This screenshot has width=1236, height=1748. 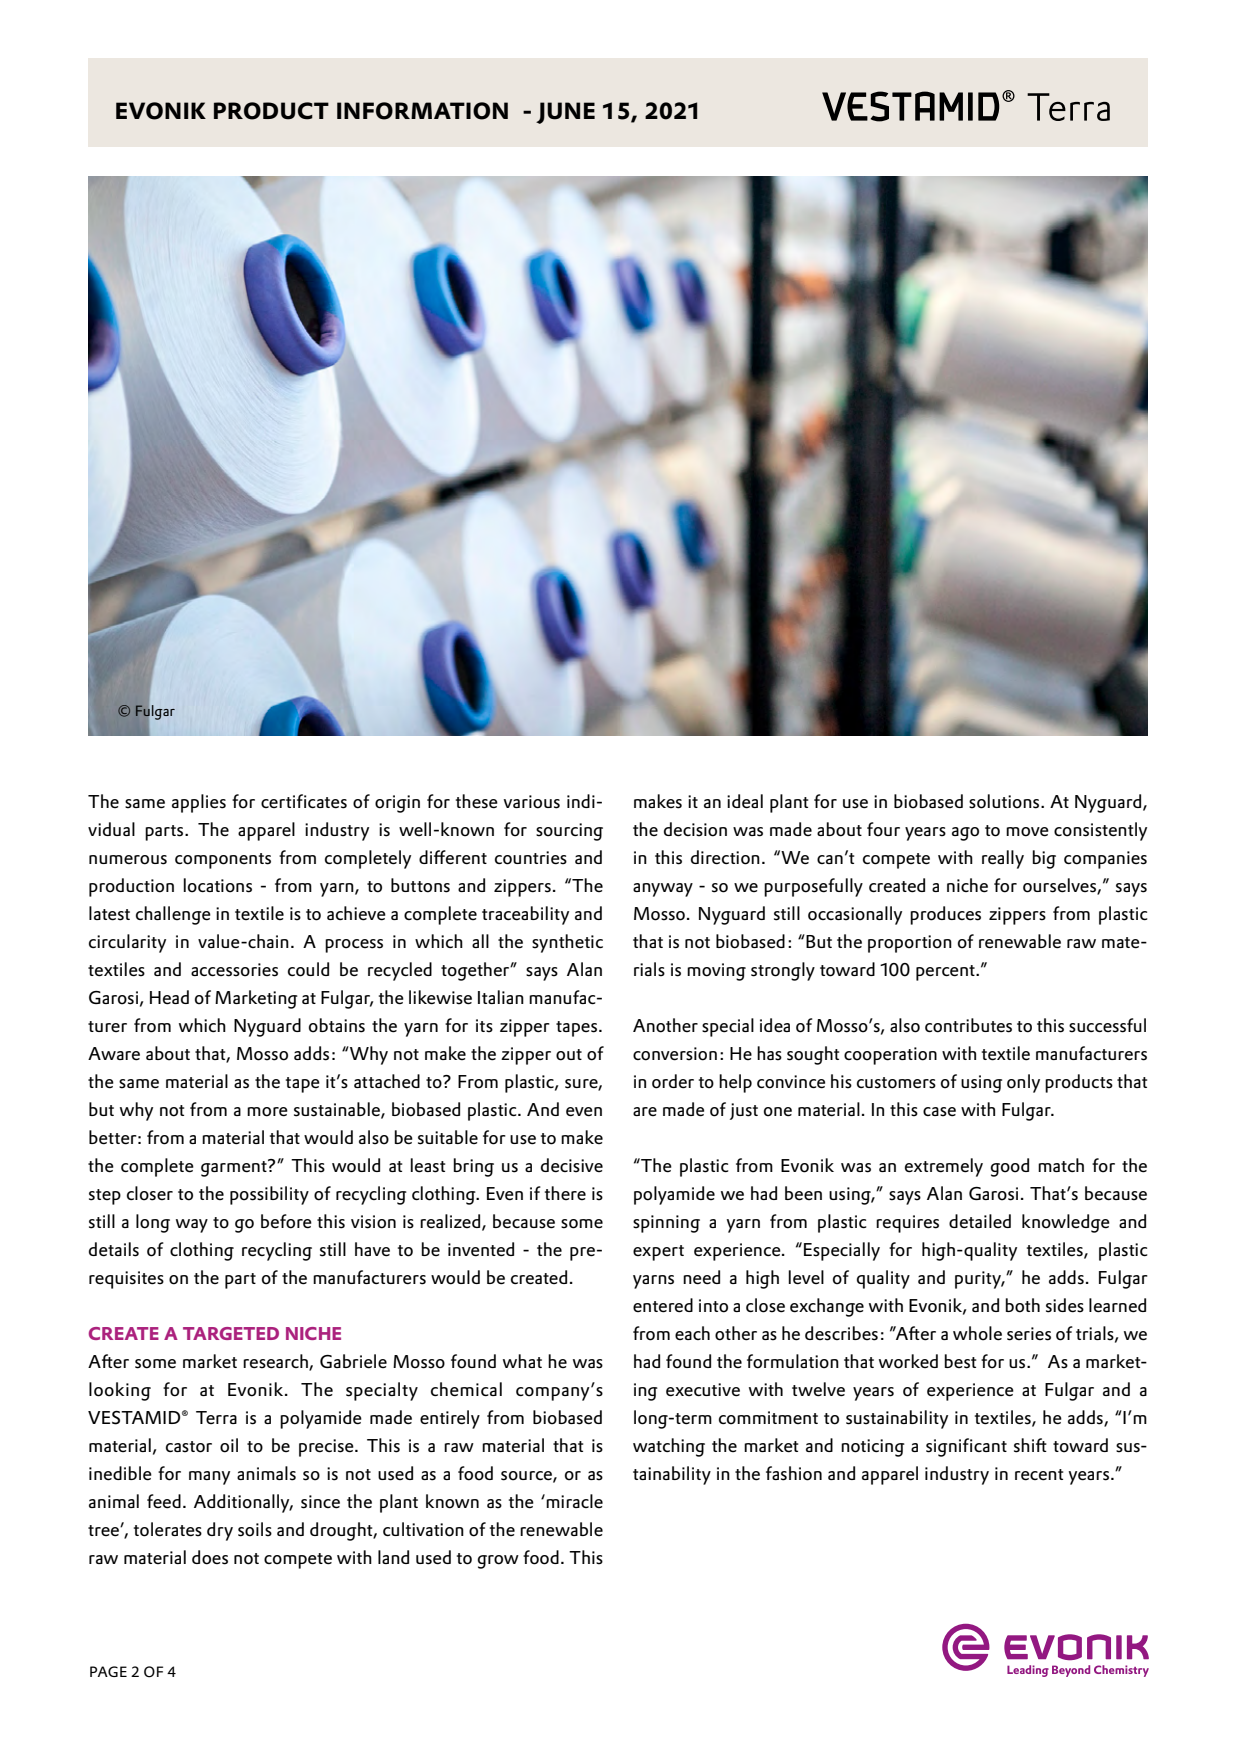 I want to click on decisive, so click(x=572, y=1165).
